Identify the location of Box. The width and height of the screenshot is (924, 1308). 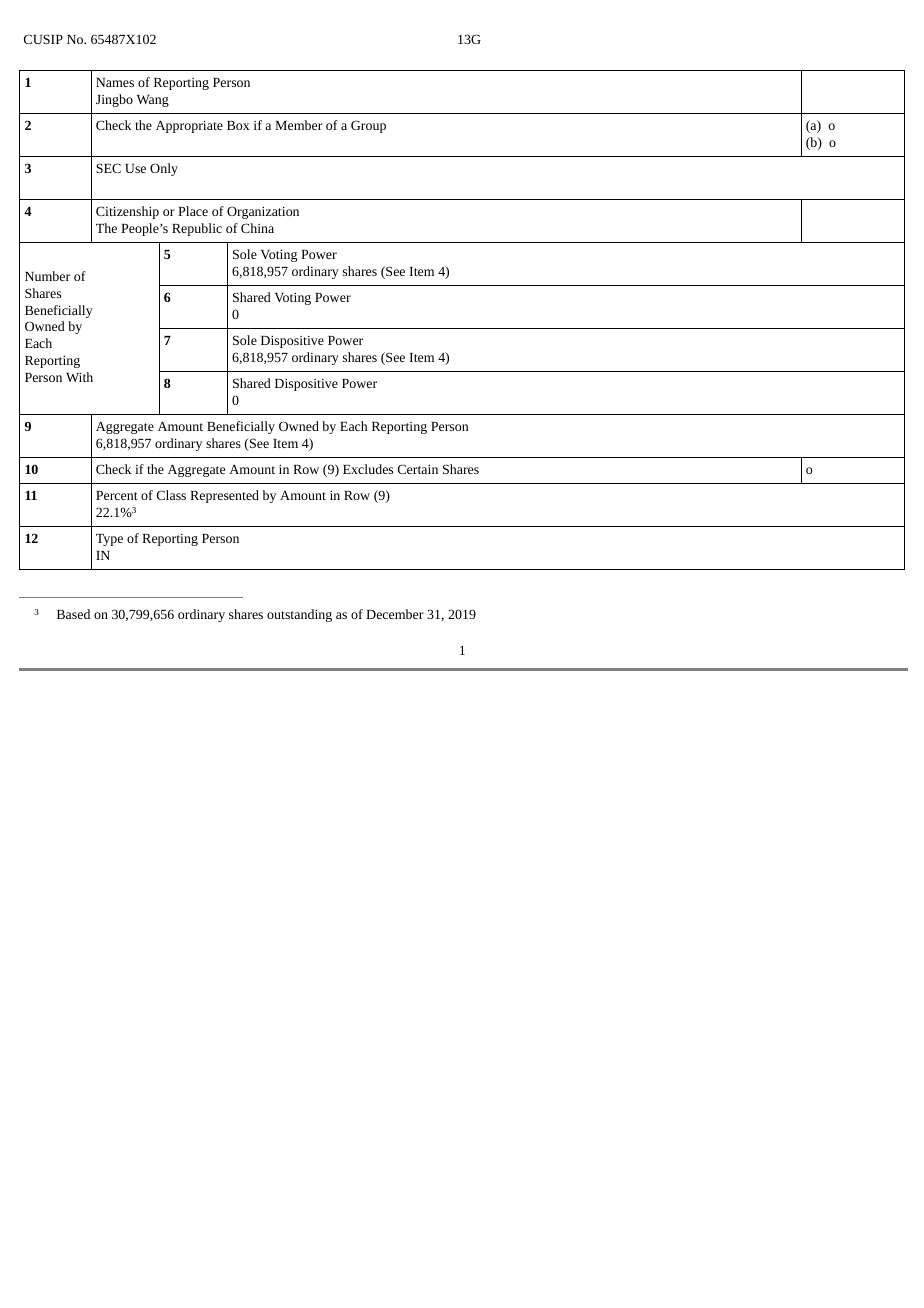
(238, 125).
